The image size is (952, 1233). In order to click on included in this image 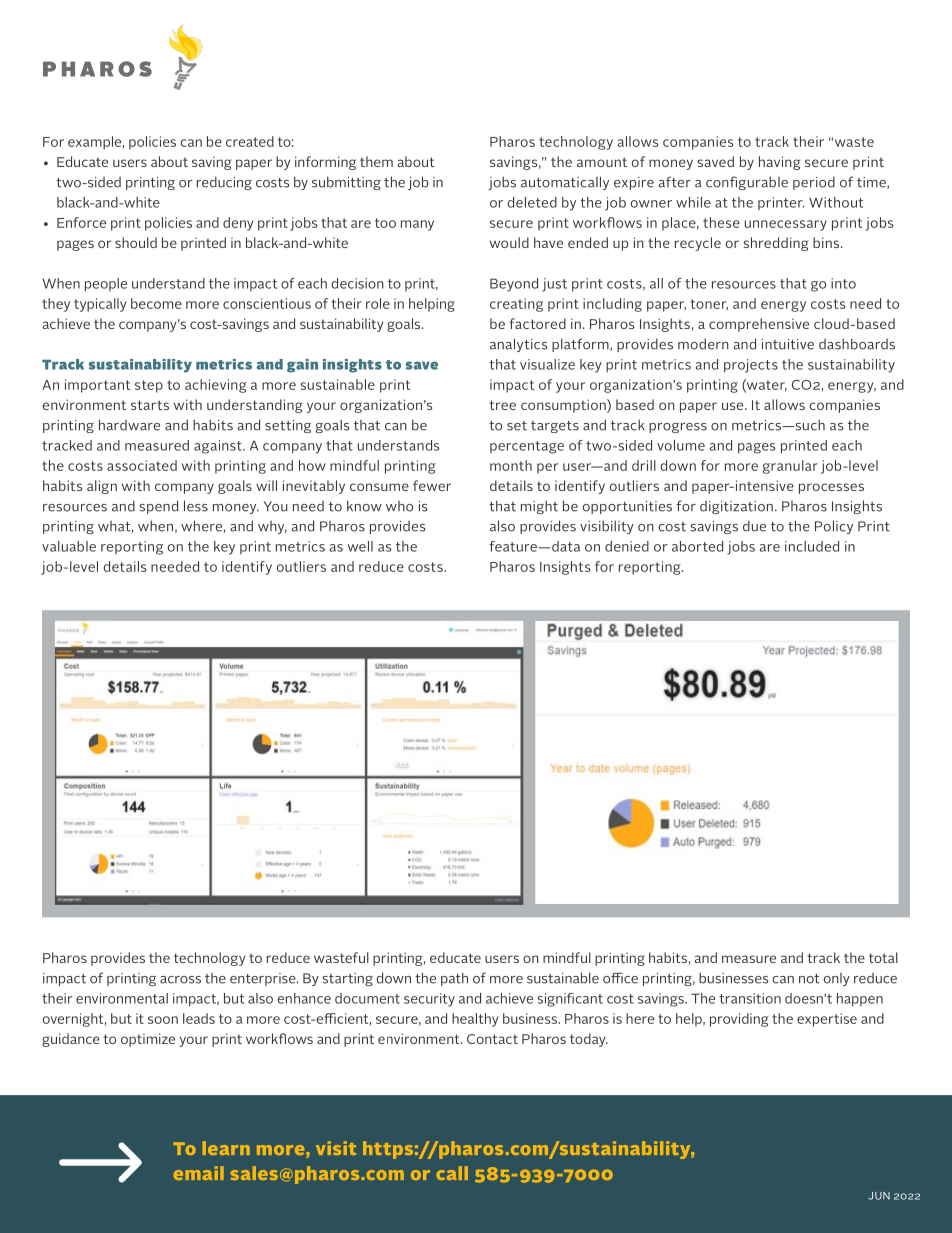, I will do `click(812, 546)`.
